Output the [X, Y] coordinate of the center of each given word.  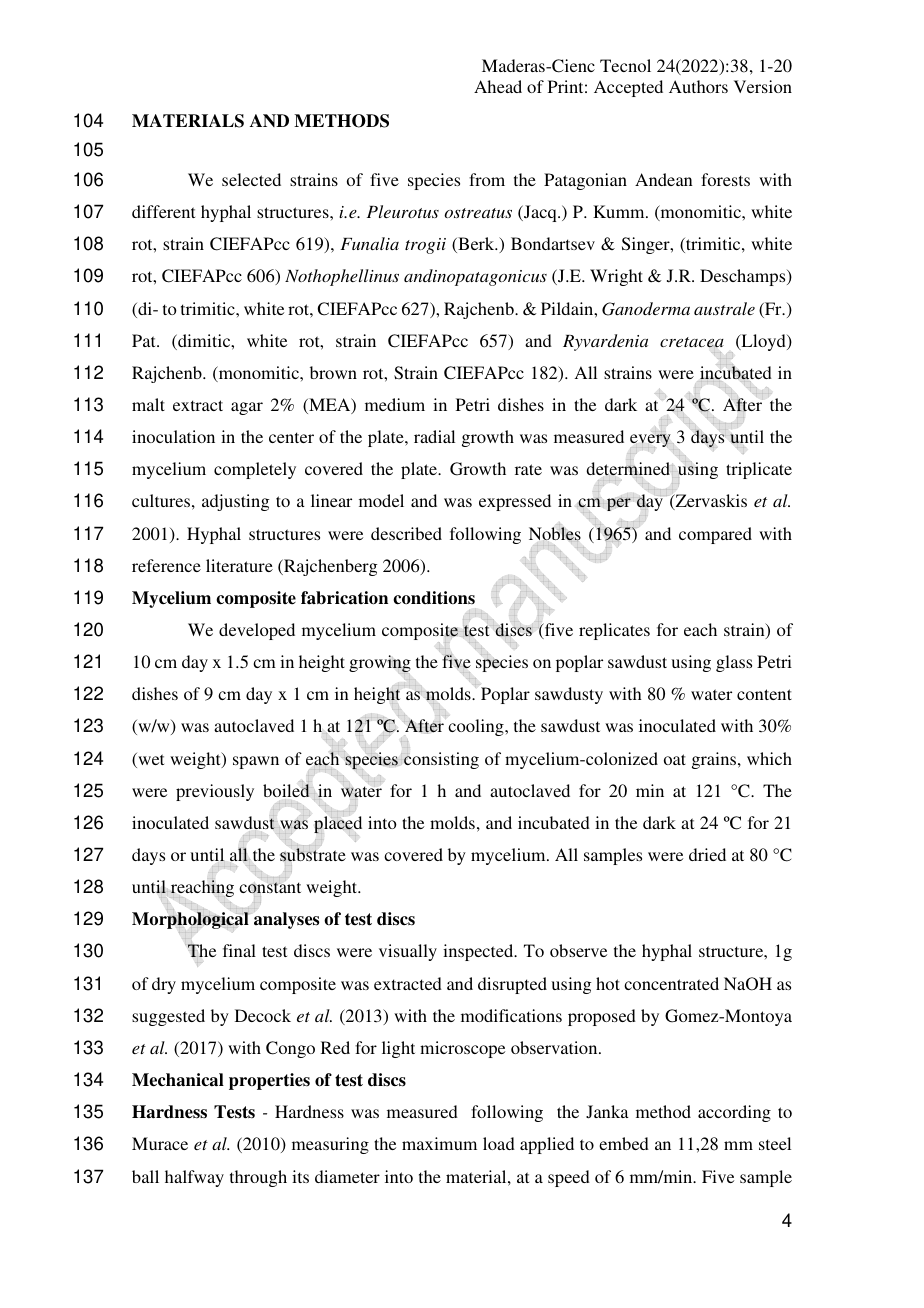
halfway [194, 1178]
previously [215, 792]
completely [255, 470]
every [650, 441]
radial [434, 436]
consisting [441, 759]
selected [251, 179]
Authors [698, 86]
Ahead [498, 86]
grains [715, 760]
